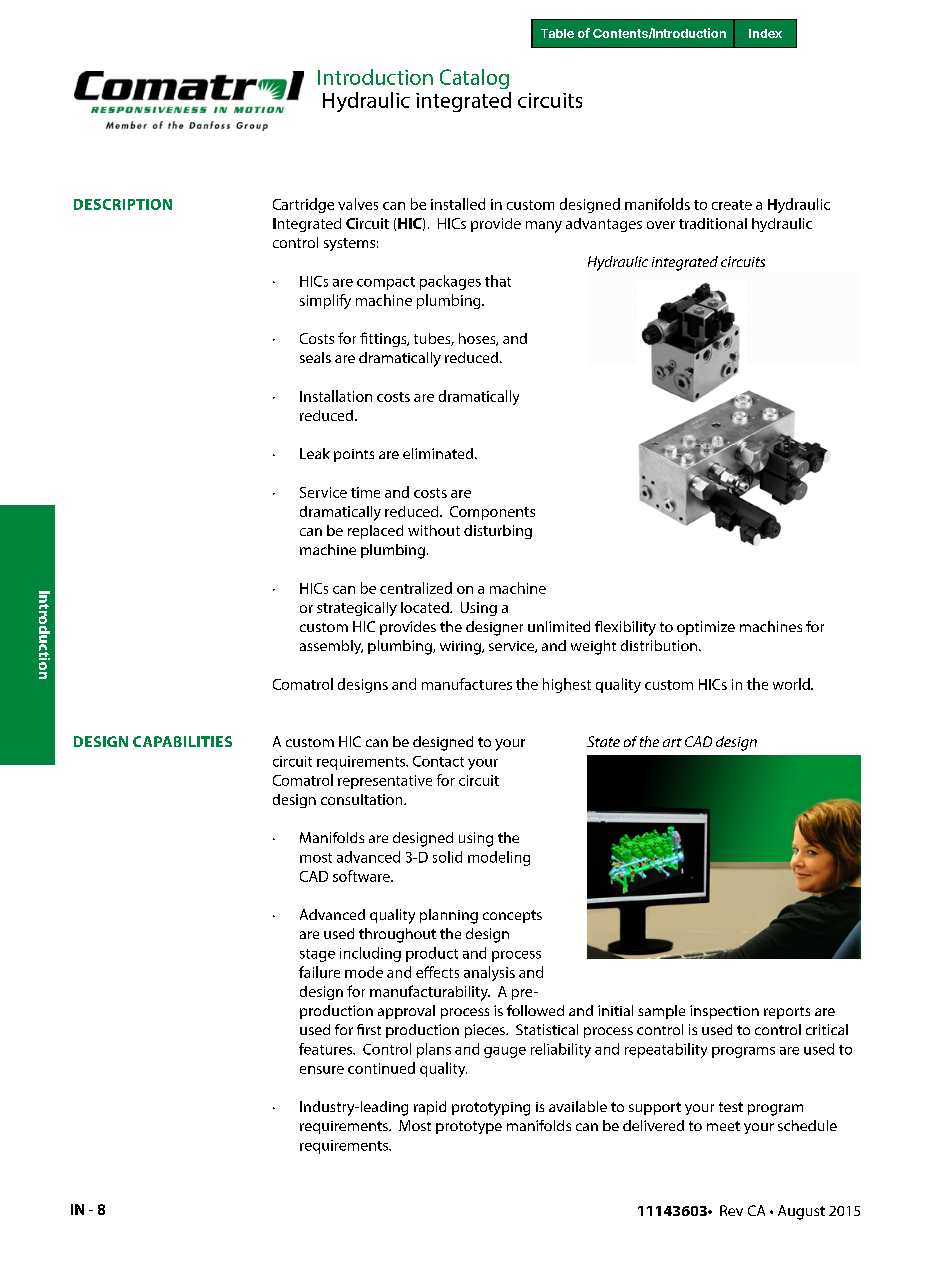 Image resolution: width=952 pixels, height=1270 pixels. I want to click on DESCRIPTION, so click(123, 204).
